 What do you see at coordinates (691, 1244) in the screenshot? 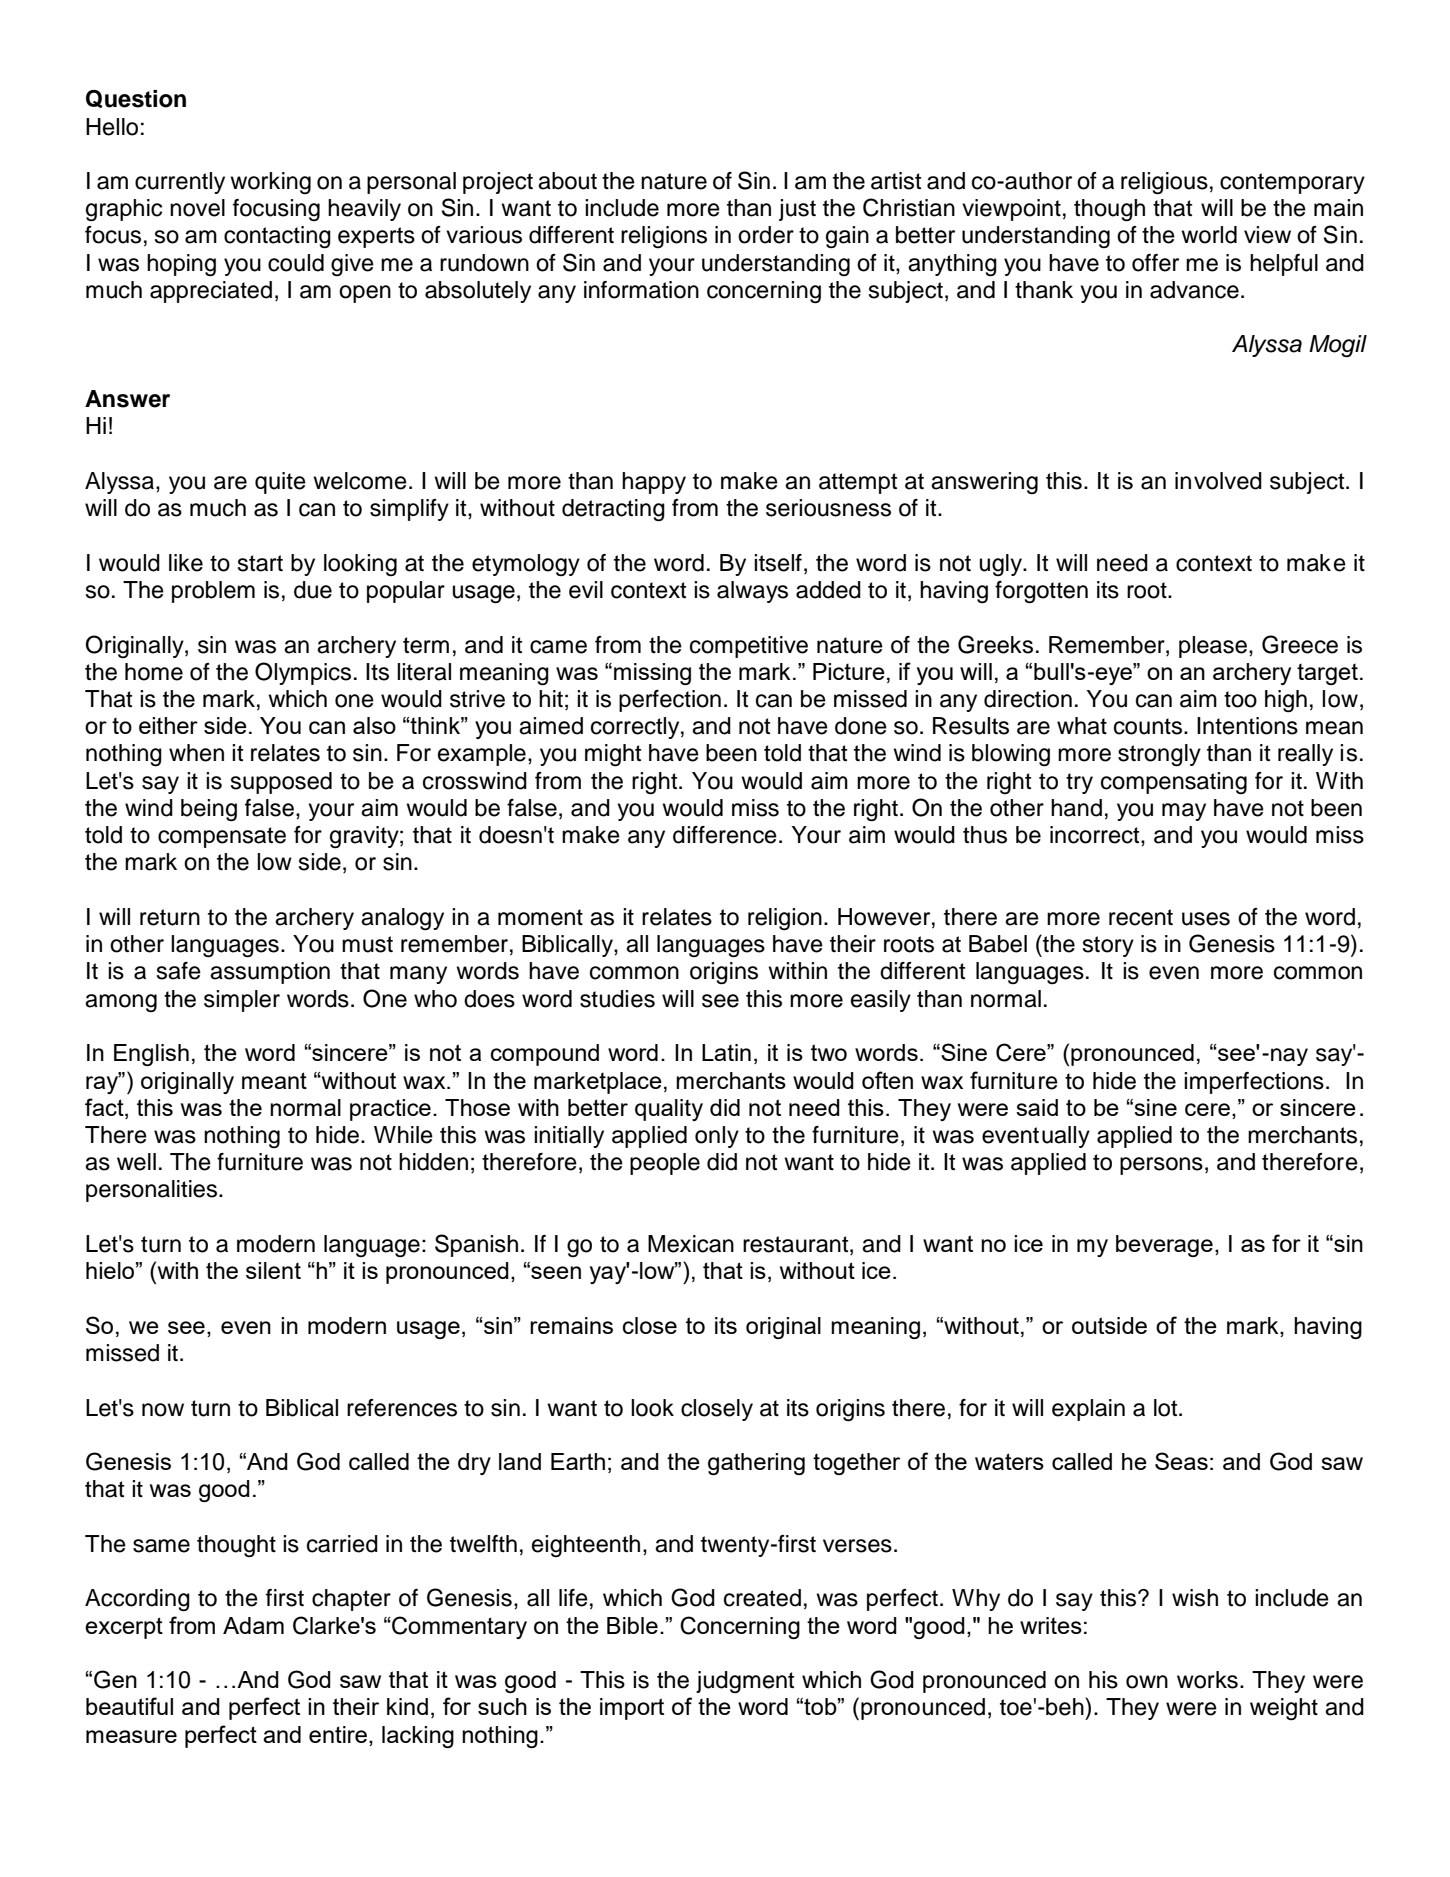
I see `Mexican` at bounding box center [691, 1244].
